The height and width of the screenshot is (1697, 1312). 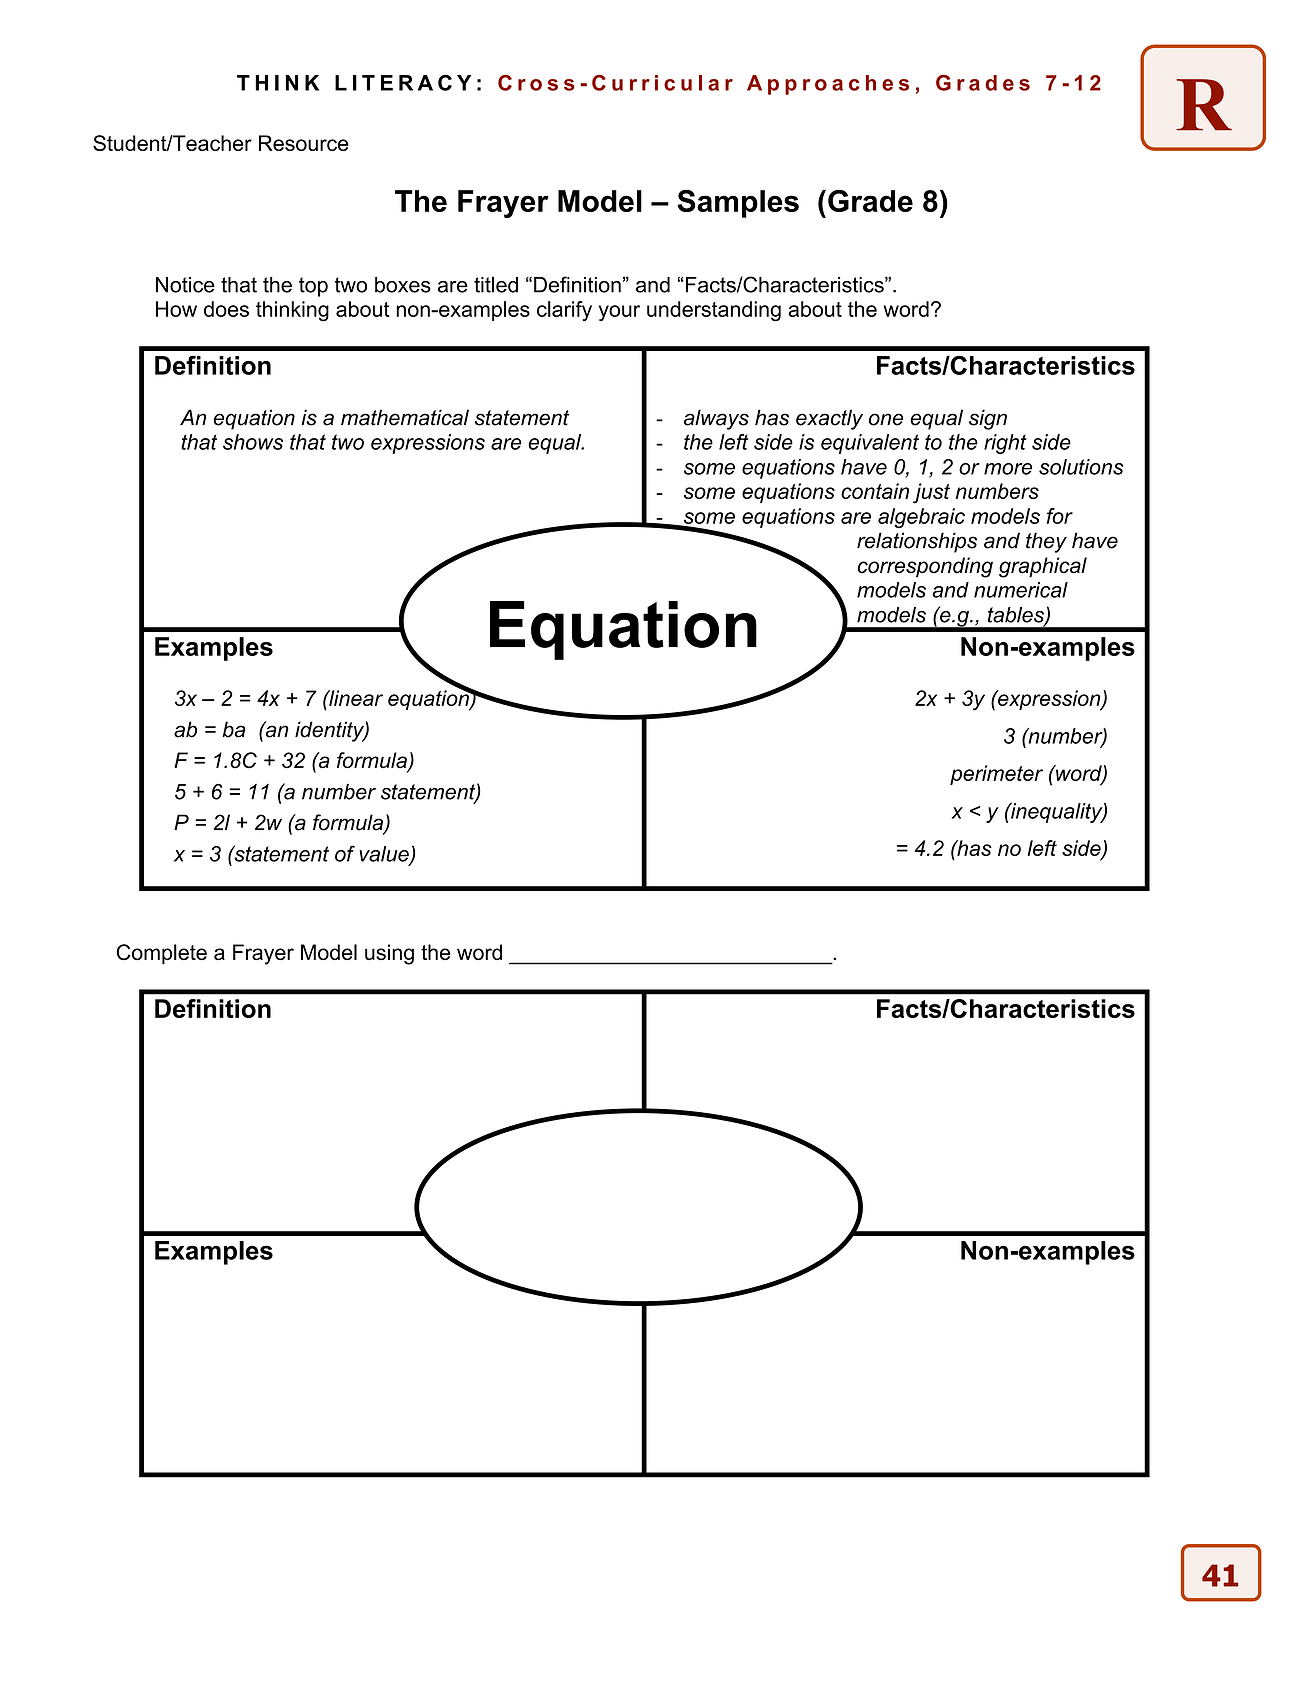 I want to click on thinking, so click(x=292, y=311).
